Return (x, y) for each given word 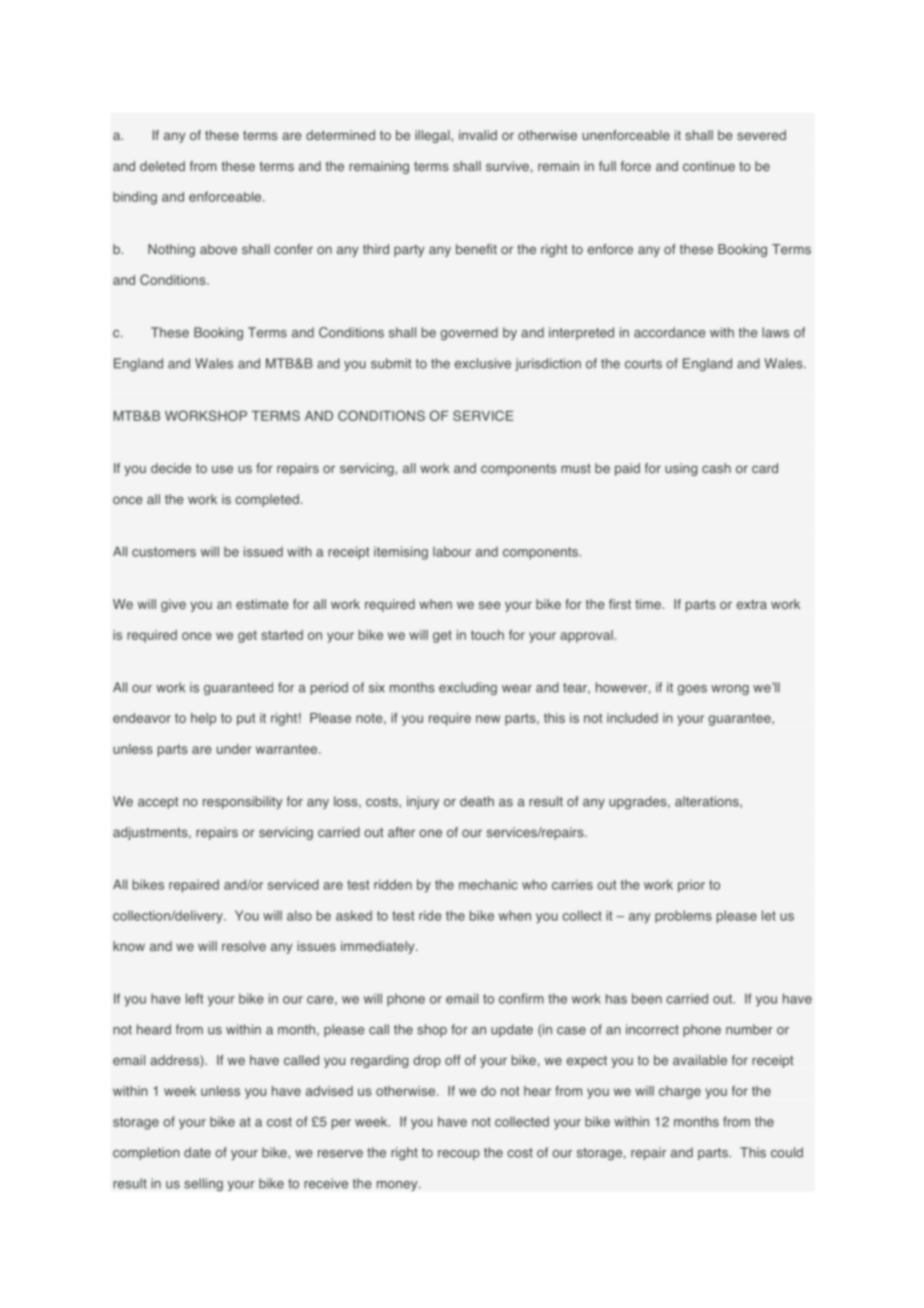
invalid (478, 135)
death (477, 801)
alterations (708, 802)
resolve (244, 946)
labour (452, 551)
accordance (670, 332)
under (234, 749)
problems (683, 916)
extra (752, 604)
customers (164, 552)
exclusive (483, 363)
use (222, 469)
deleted (162, 166)
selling (203, 1185)
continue (709, 166)
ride (430, 915)
